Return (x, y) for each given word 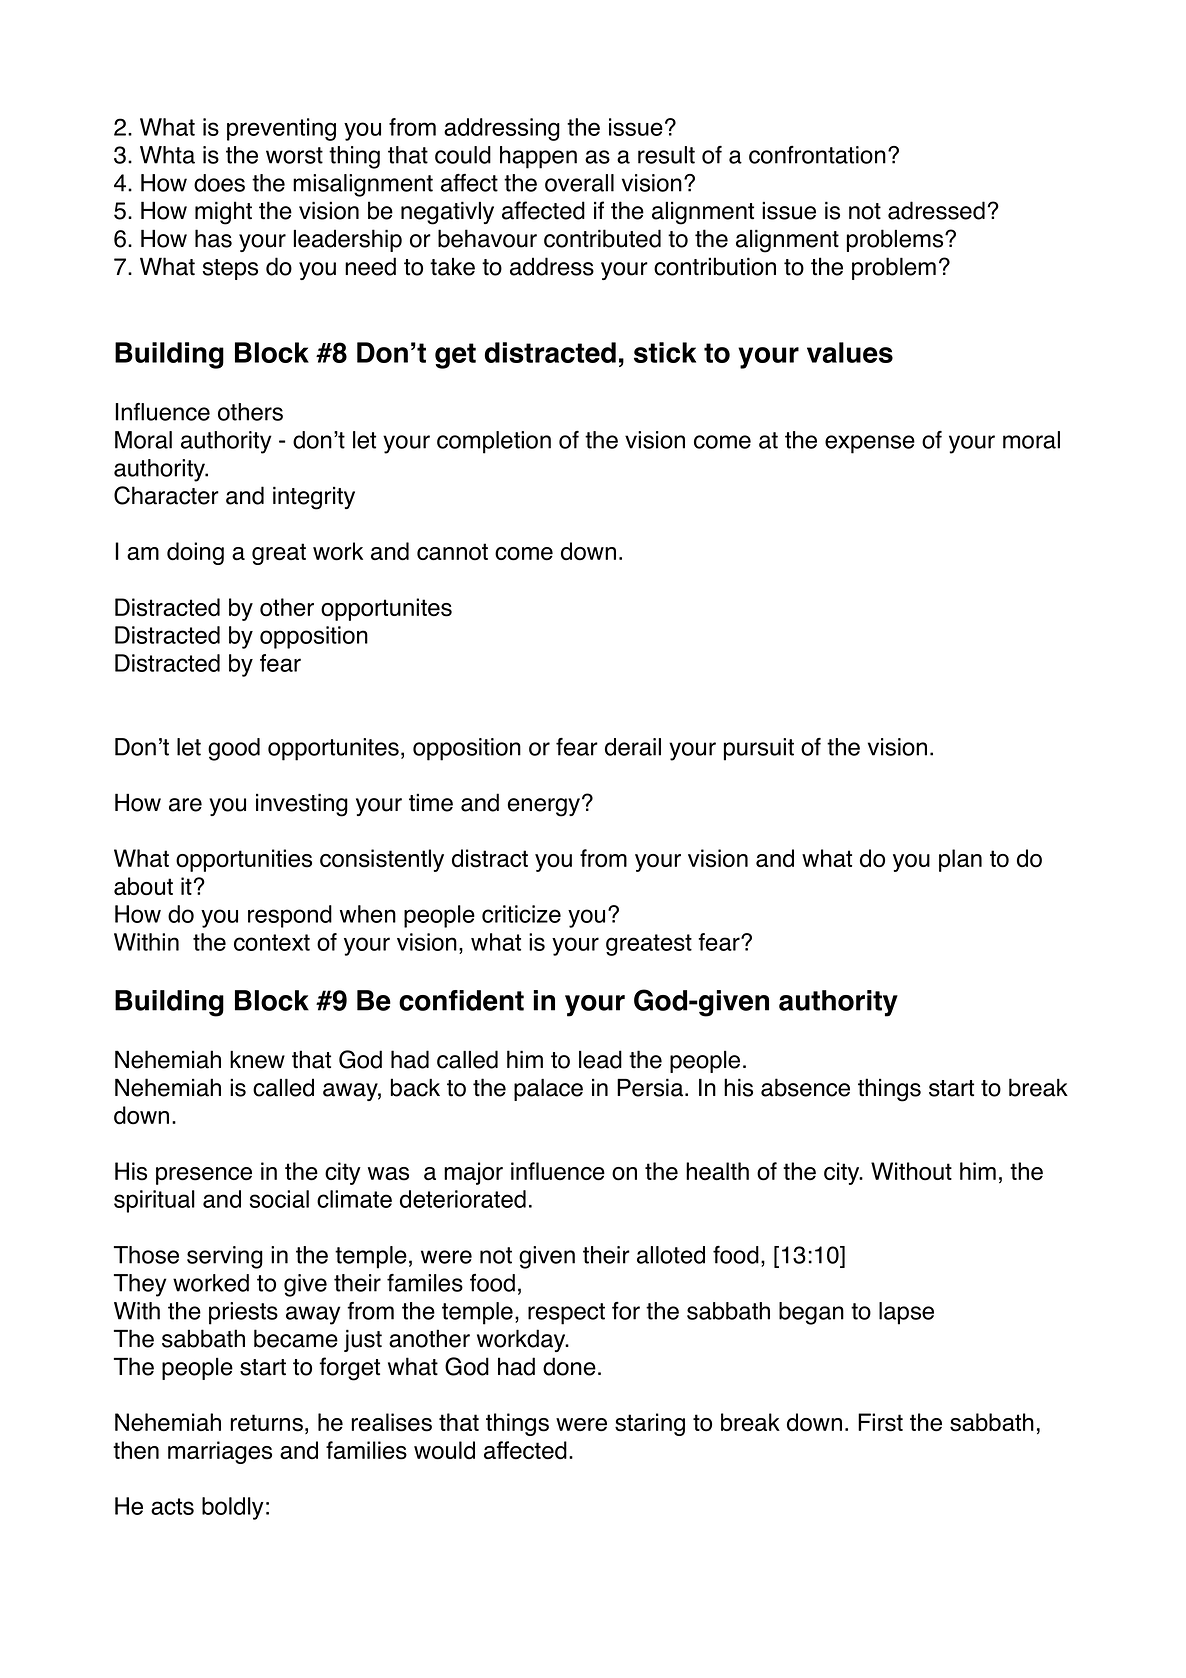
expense (870, 444)
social (279, 1199)
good (234, 749)
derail (633, 747)
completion (494, 442)
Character (166, 495)
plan (960, 860)
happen (538, 157)
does (219, 183)
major (473, 1173)
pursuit (759, 749)
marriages (220, 1452)
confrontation (817, 155)
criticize (521, 914)
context (272, 942)
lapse (906, 1313)
